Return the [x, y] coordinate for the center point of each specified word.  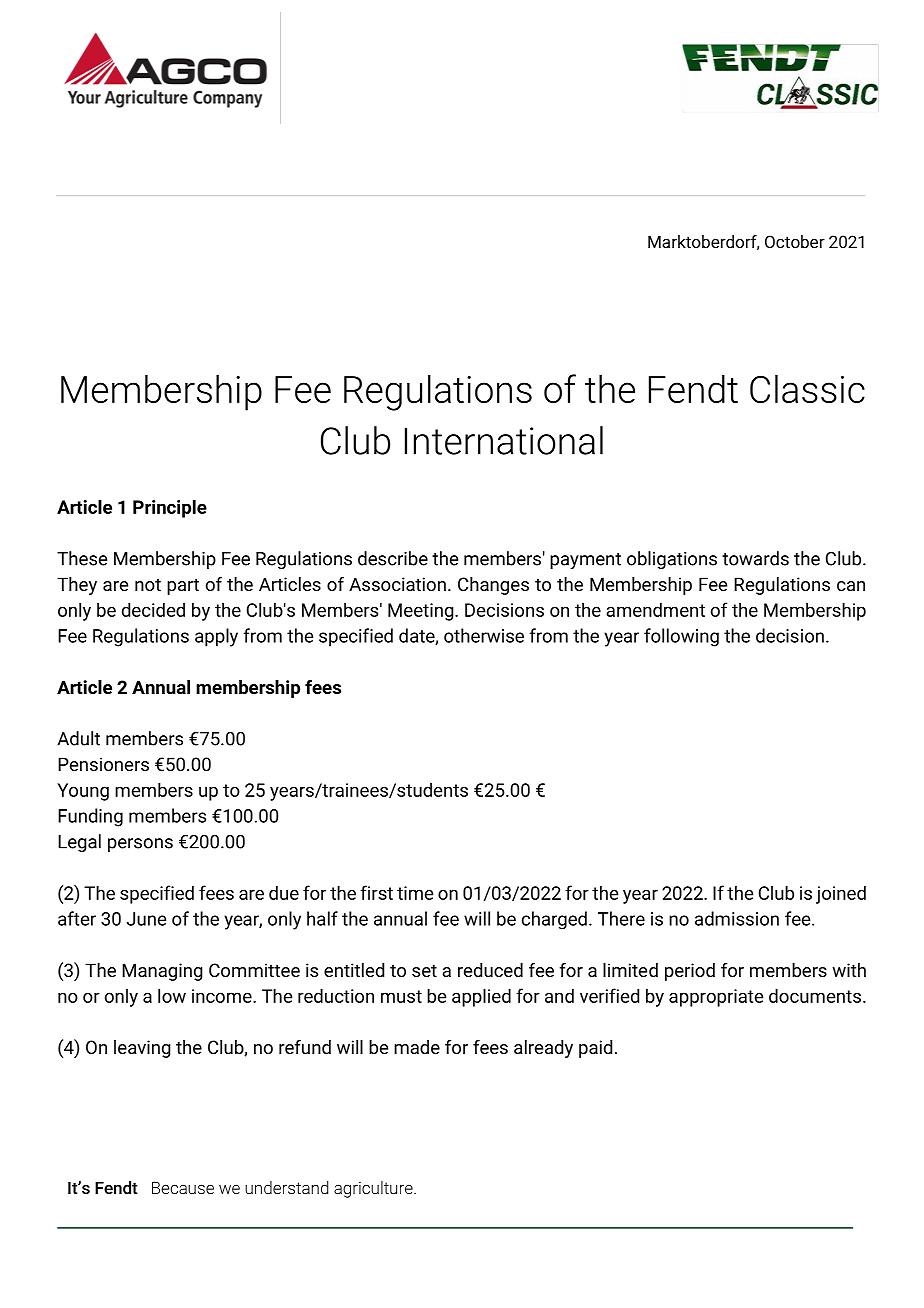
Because [183, 1187]
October [795, 241]
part [183, 586]
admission [737, 918]
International [504, 440]
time [415, 893]
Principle [170, 508]
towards [755, 558]
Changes [493, 586]
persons [140, 845]
